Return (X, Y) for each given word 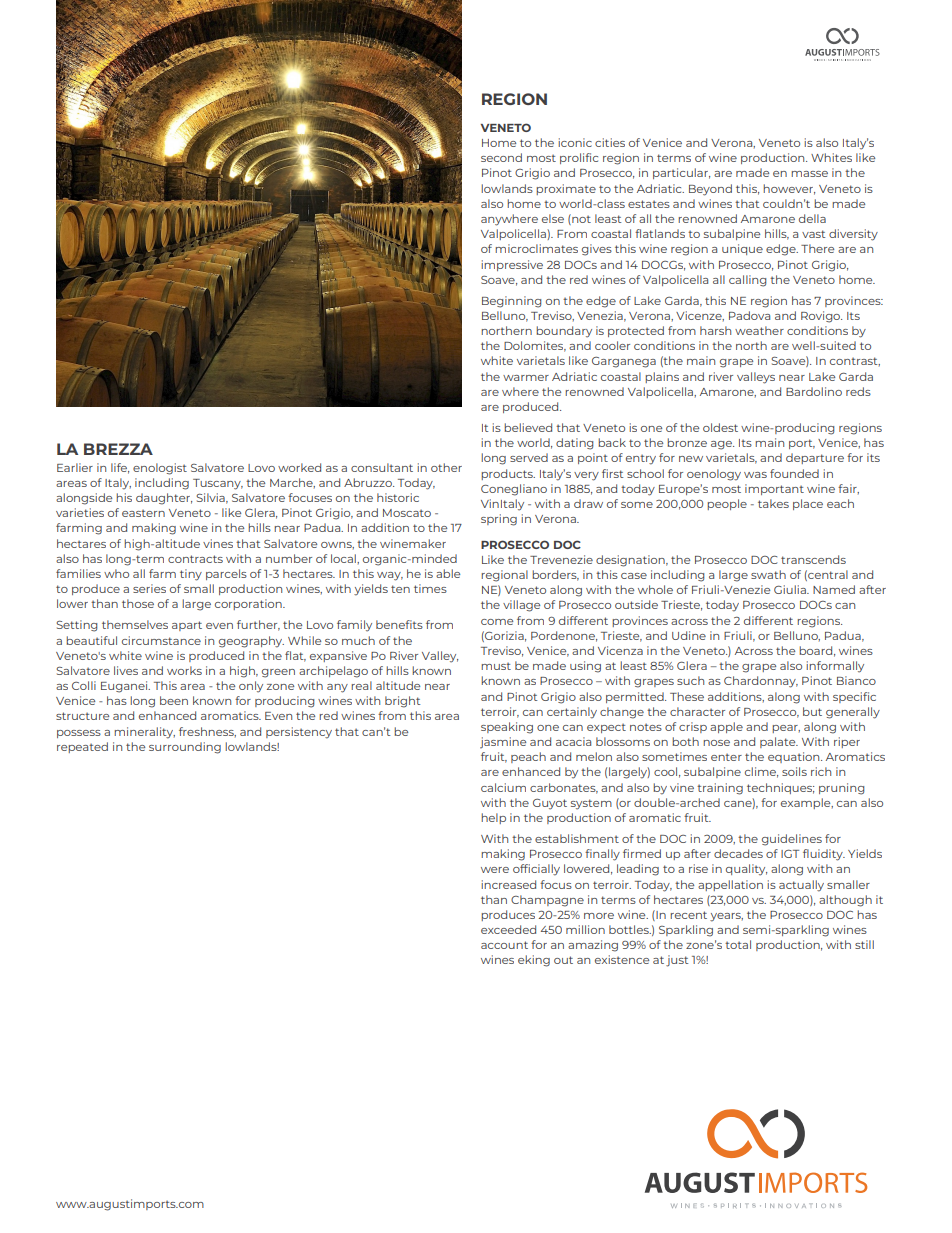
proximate (566, 189)
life (120, 468)
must (496, 666)
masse (809, 174)
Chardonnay (761, 682)
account (504, 945)
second (501, 157)
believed (528, 427)
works (184, 670)
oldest (720, 427)
